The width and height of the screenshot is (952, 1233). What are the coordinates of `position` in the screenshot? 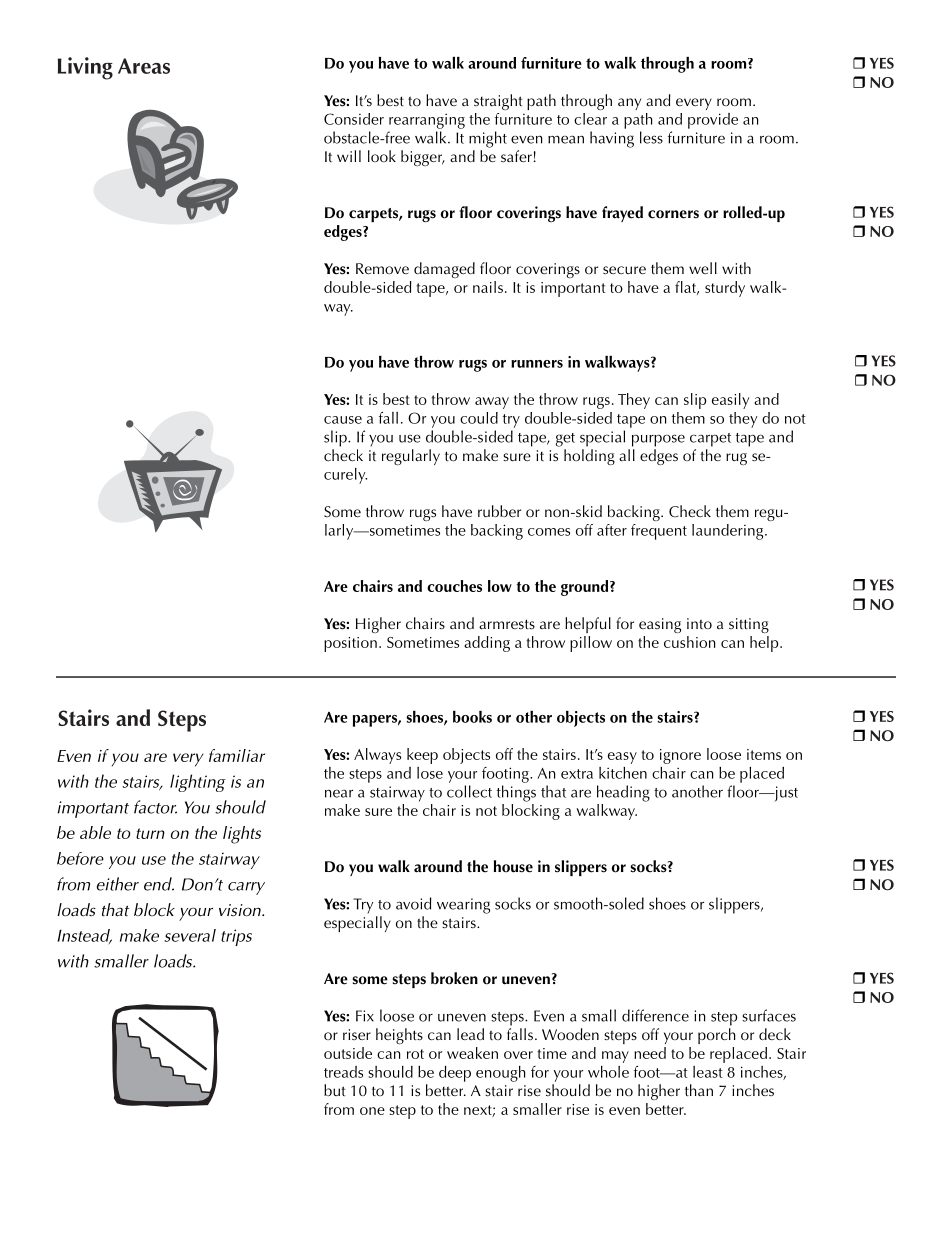 It's located at (350, 644).
